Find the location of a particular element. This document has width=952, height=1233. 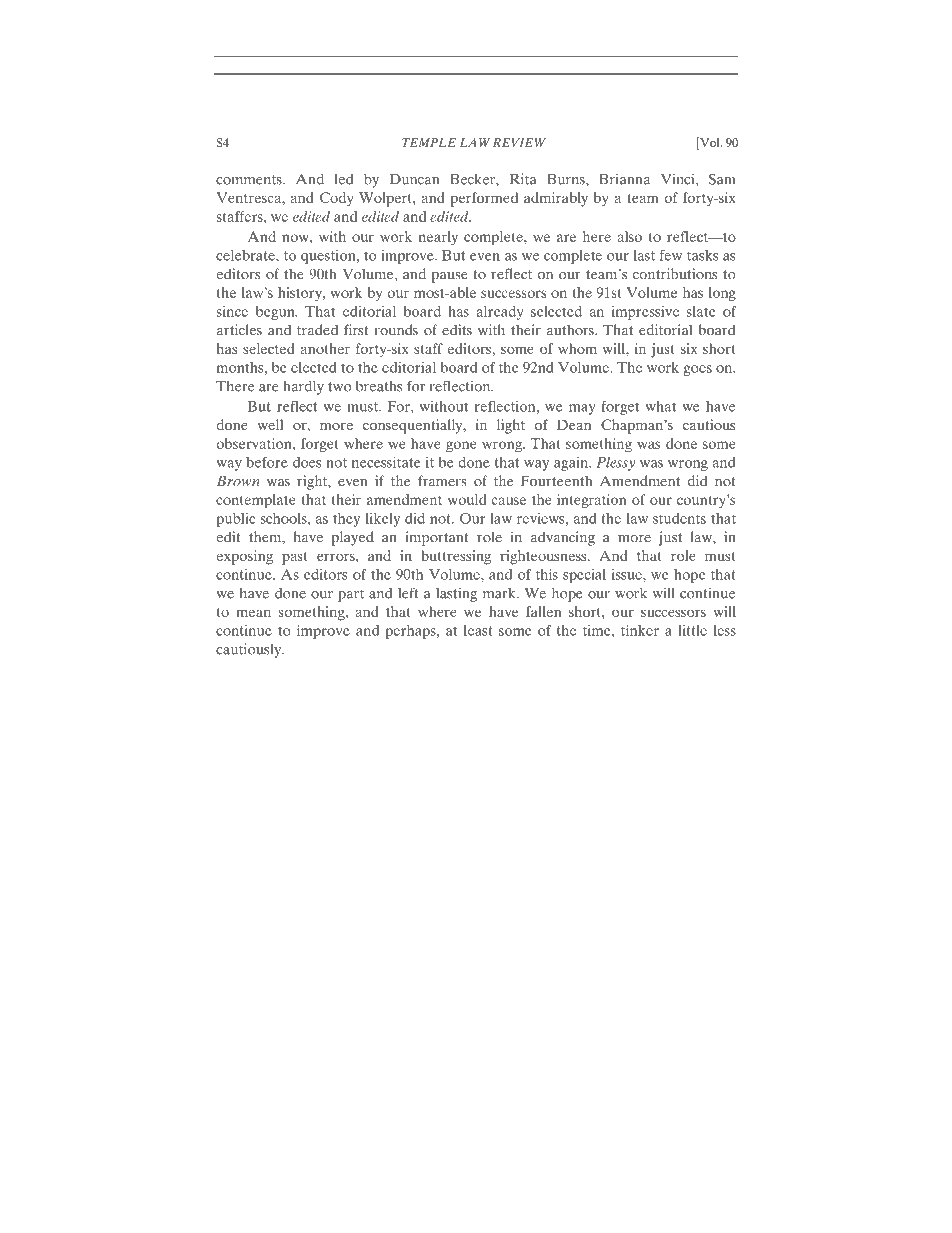

light is located at coordinates (511, 426).
